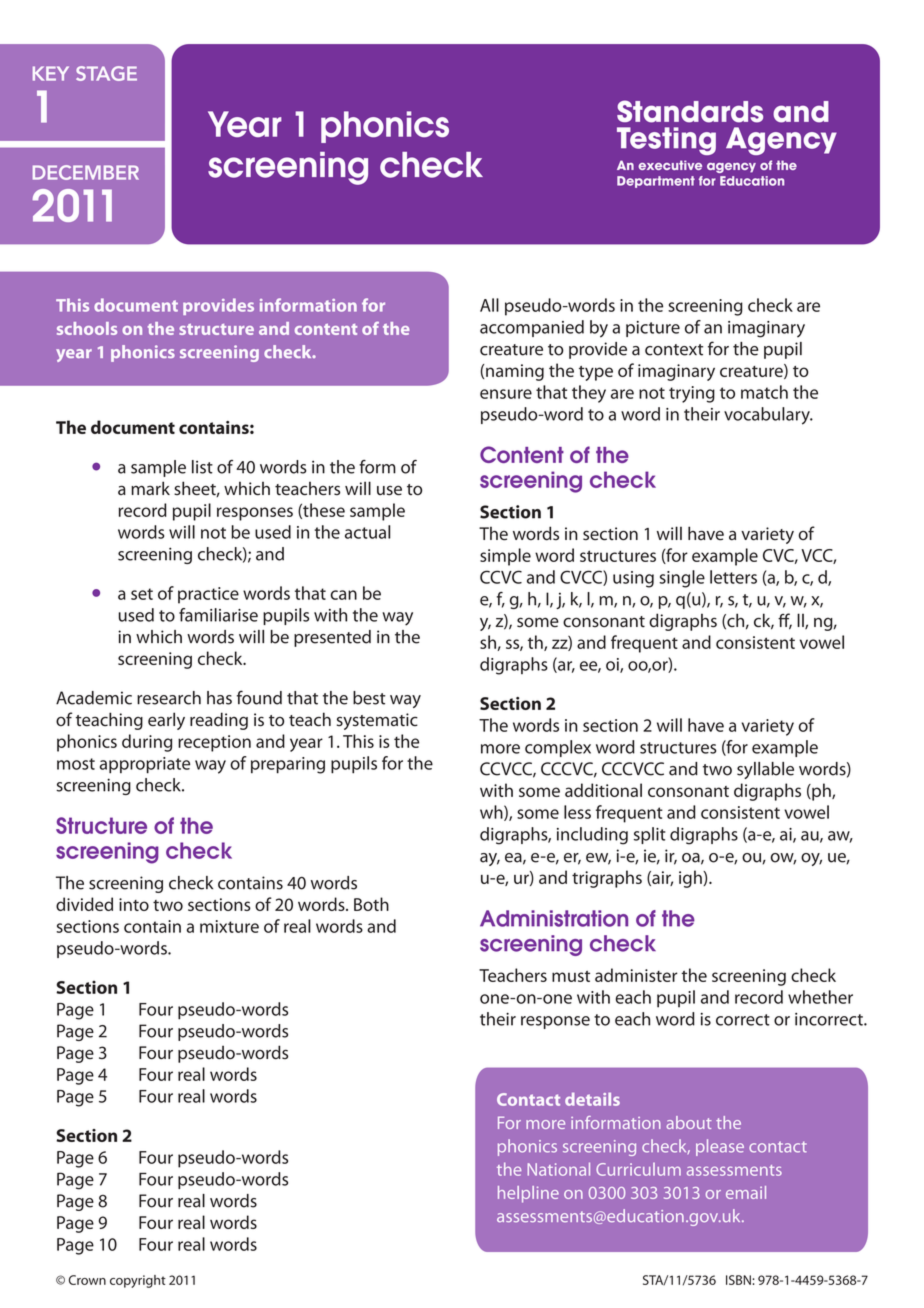 This screenshot has width=924, height=1308. Describe the element at coordinates (489, 305) in the screenshot. I see `All` at that location.
